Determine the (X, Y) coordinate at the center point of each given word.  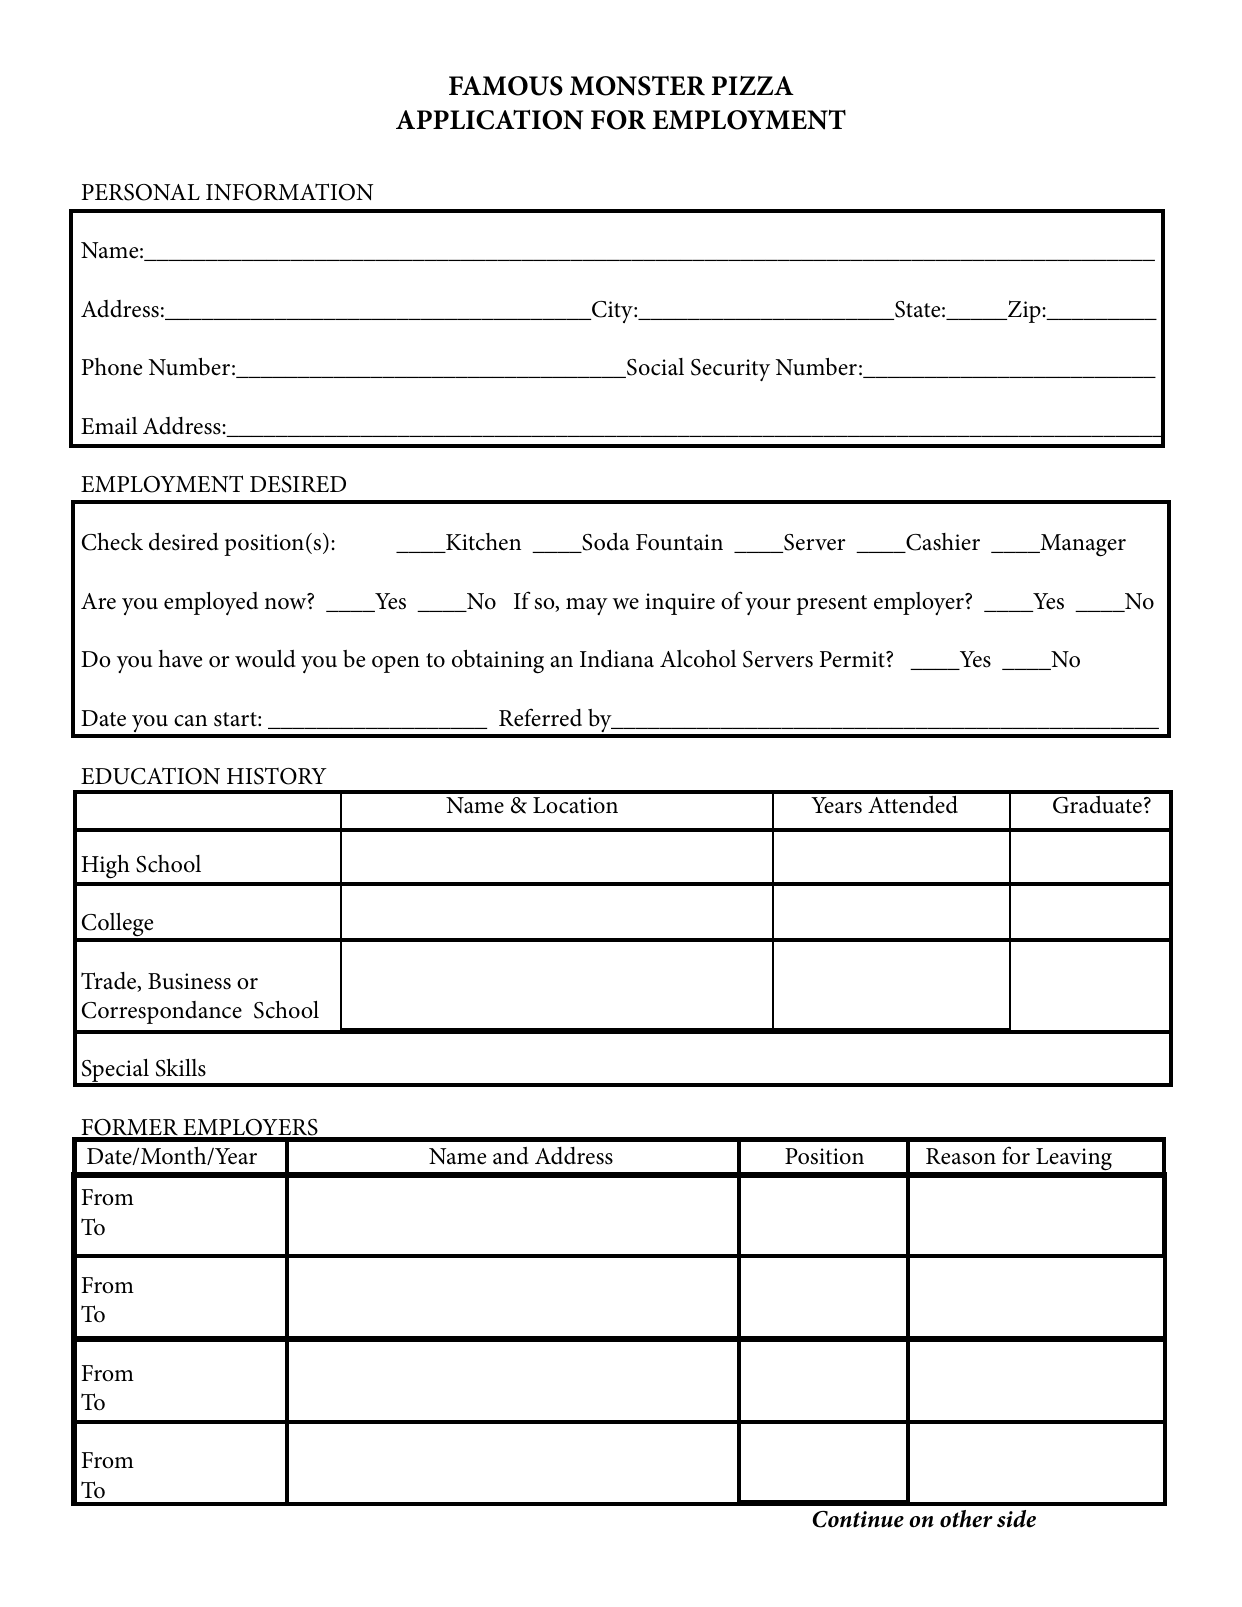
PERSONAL (140, 192)
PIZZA (752, 85)
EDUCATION (150, 776)
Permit (853, 659)
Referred (540, 717)
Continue (858, 1519)
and (511, 1156)
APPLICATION (489, 120)
